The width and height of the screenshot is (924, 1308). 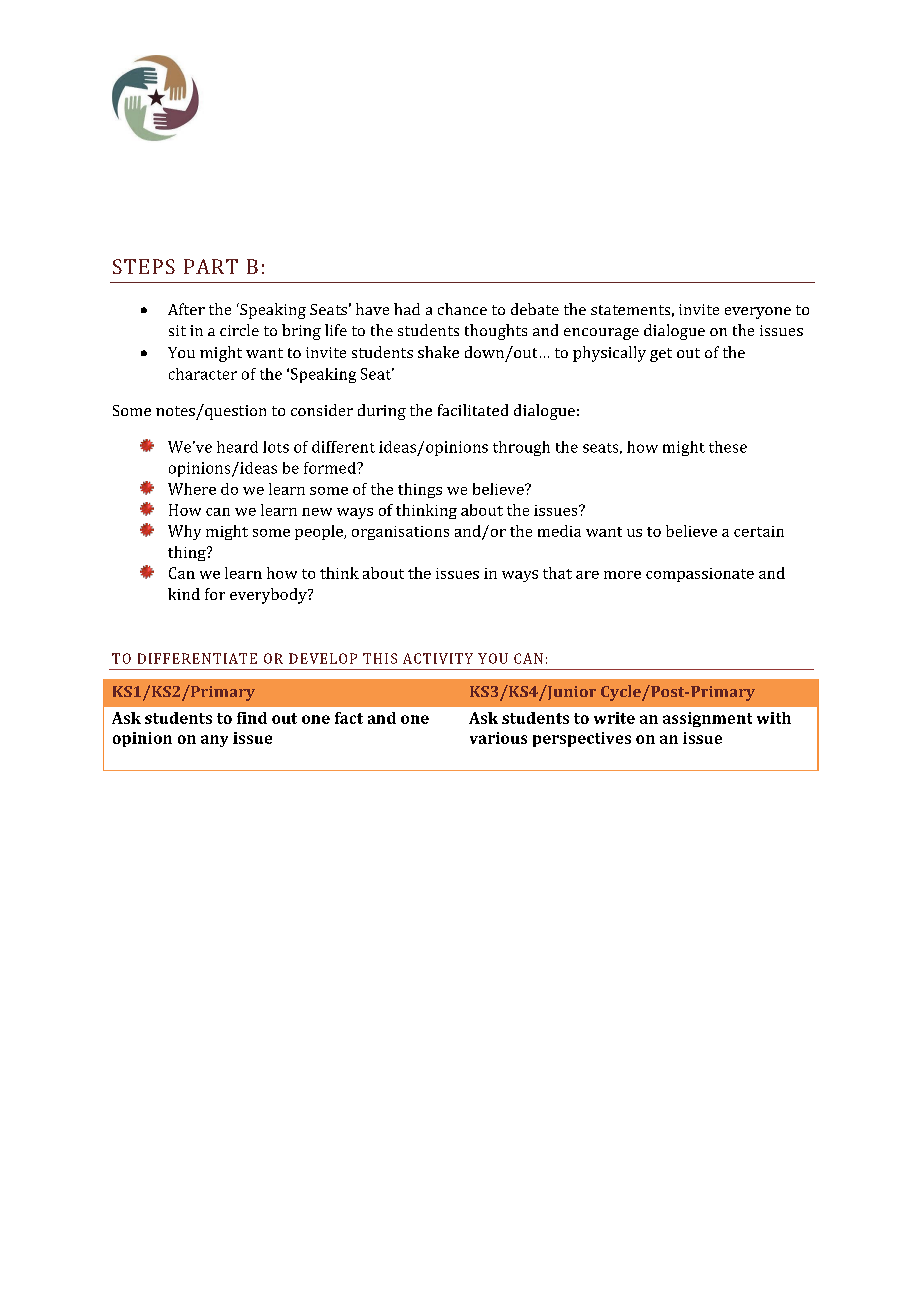 What do you see at coordinates (707, 719) in the screenshot?
I see `assignment` at bounding box center [707, 719].
